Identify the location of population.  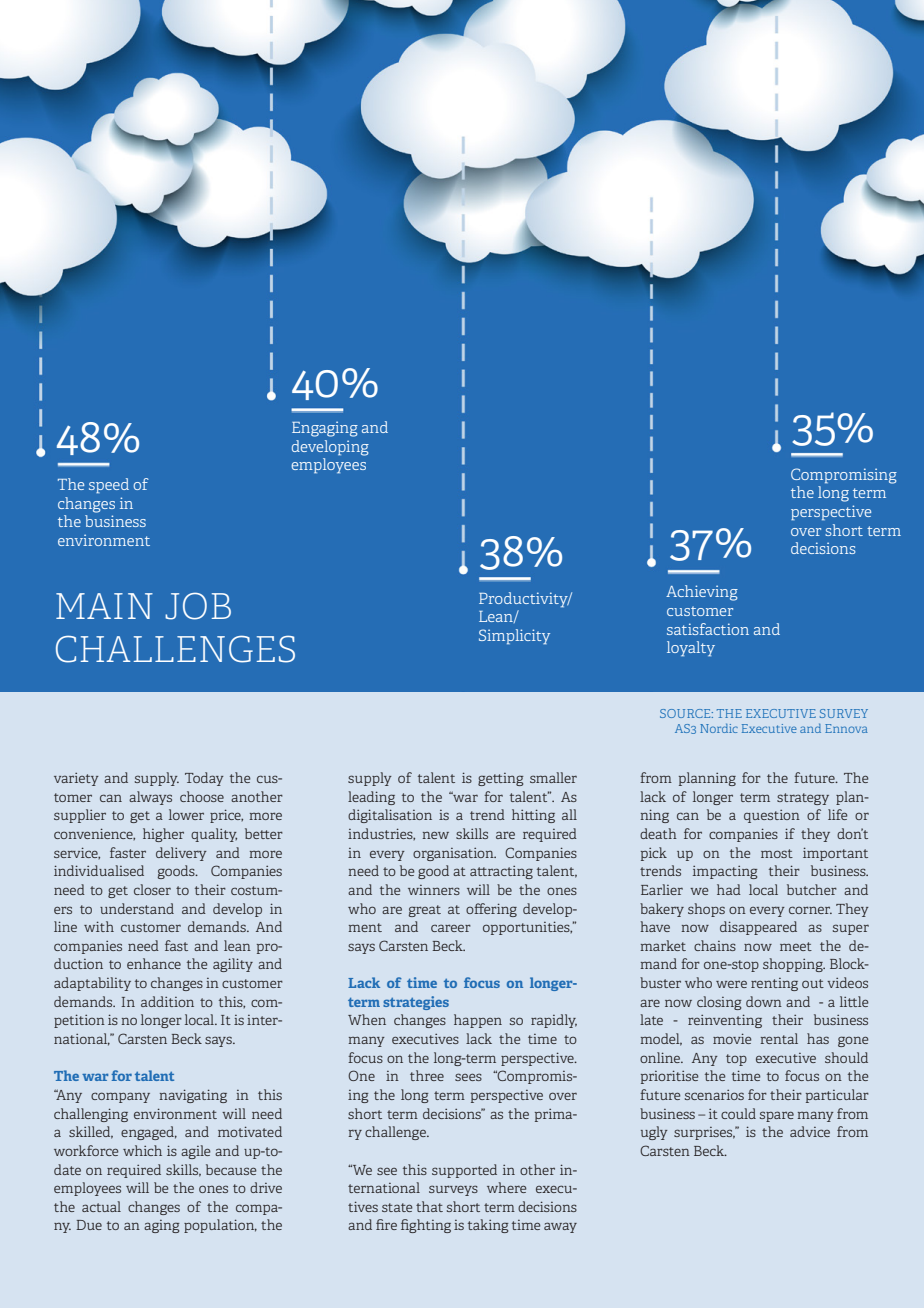
(220, 1226).
